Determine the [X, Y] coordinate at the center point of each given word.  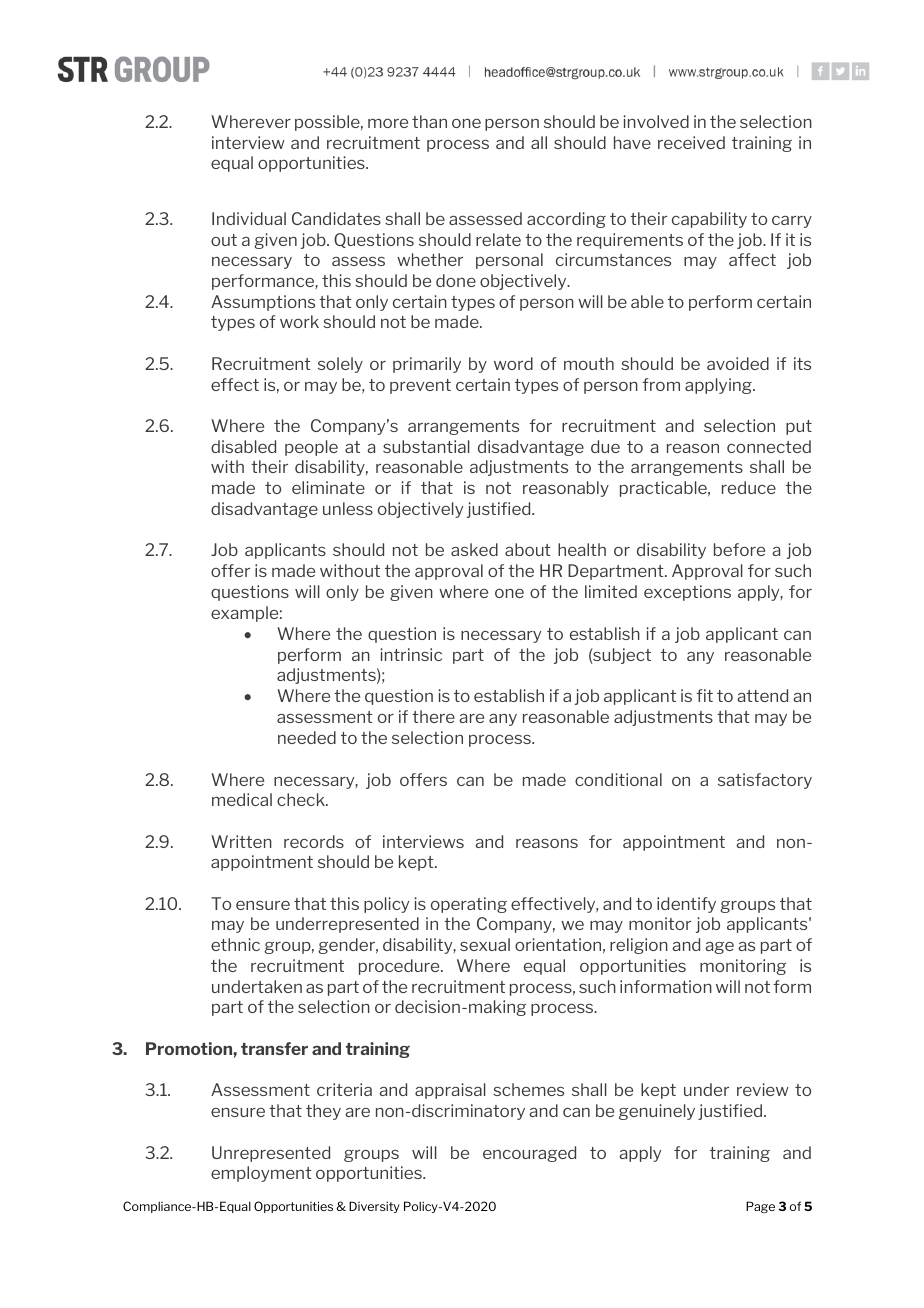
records [314, 841]
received [691, 142]
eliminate [328, 487]
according [566, 220]
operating [469, 905]
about [528, 549]
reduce [749, 487]
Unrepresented [271, 1154]
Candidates [336, 218]
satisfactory [765, 781]
